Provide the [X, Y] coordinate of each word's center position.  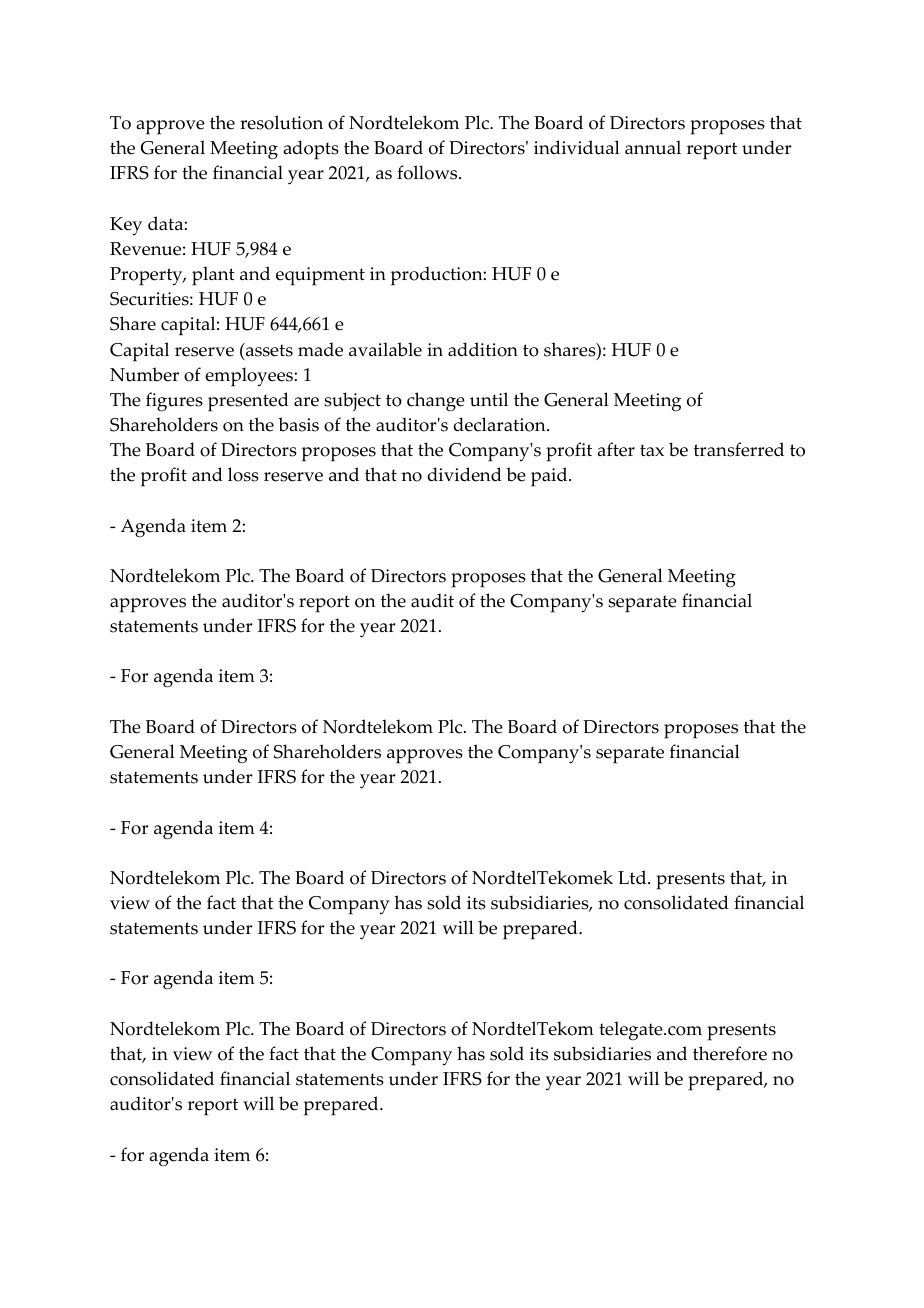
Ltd [633, 877]
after [616, 449]
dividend [464, 474]
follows [428, 172]
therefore [730, 1053]
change [436, 402]
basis [298, 424]
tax [652, 450]
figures [174, 402]
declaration [500, 424]
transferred [739, 449]
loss [243, 474]
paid [550, 477]
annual [653, 147]
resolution [281, 122]
